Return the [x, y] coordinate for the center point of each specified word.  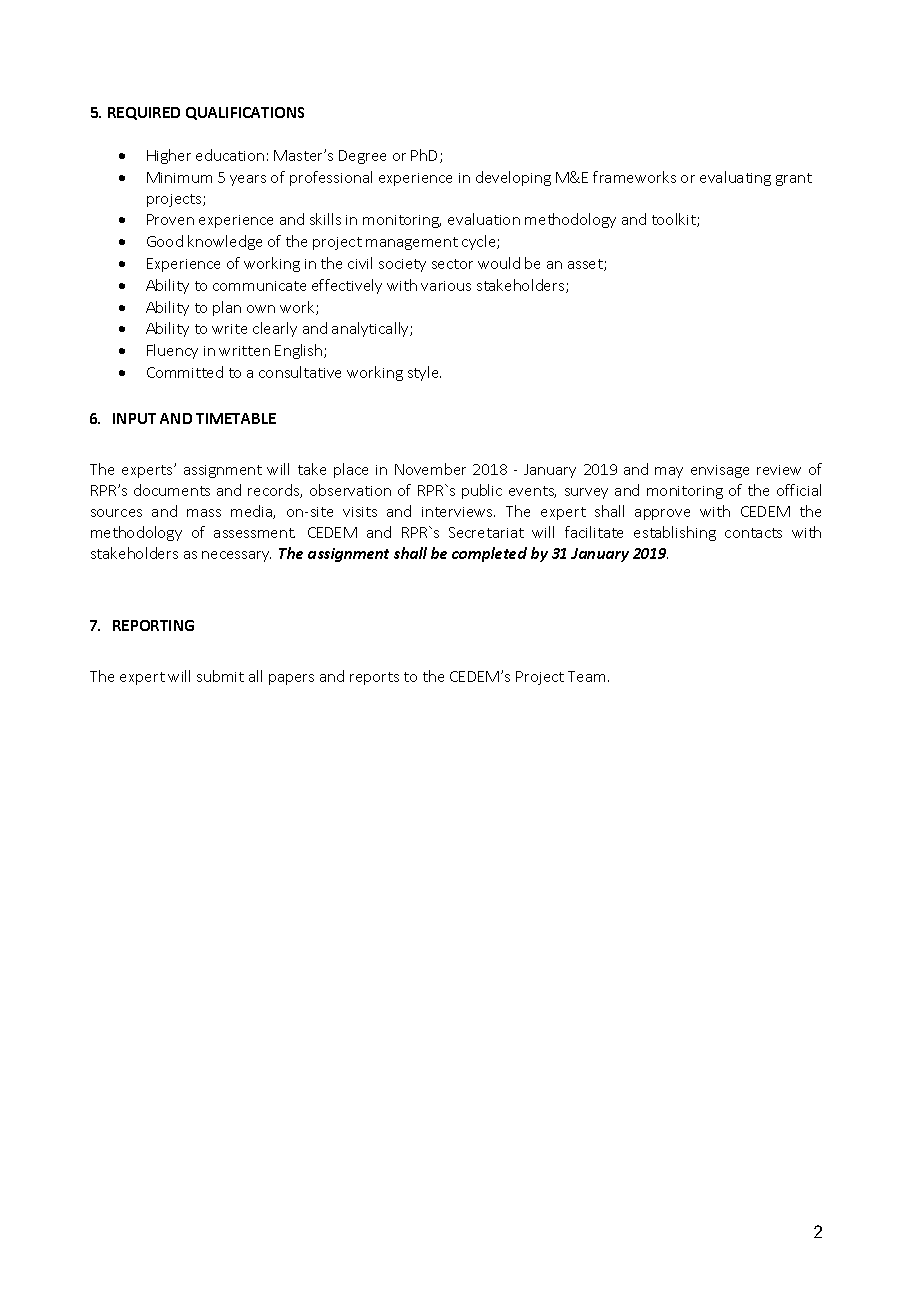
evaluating [735, 178]
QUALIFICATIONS [245, 113]
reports [374, 678]
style [424, 373]
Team [586, 676]
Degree [362, 157]
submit [220, 676]
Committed [185, 372]
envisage [720, 471]
